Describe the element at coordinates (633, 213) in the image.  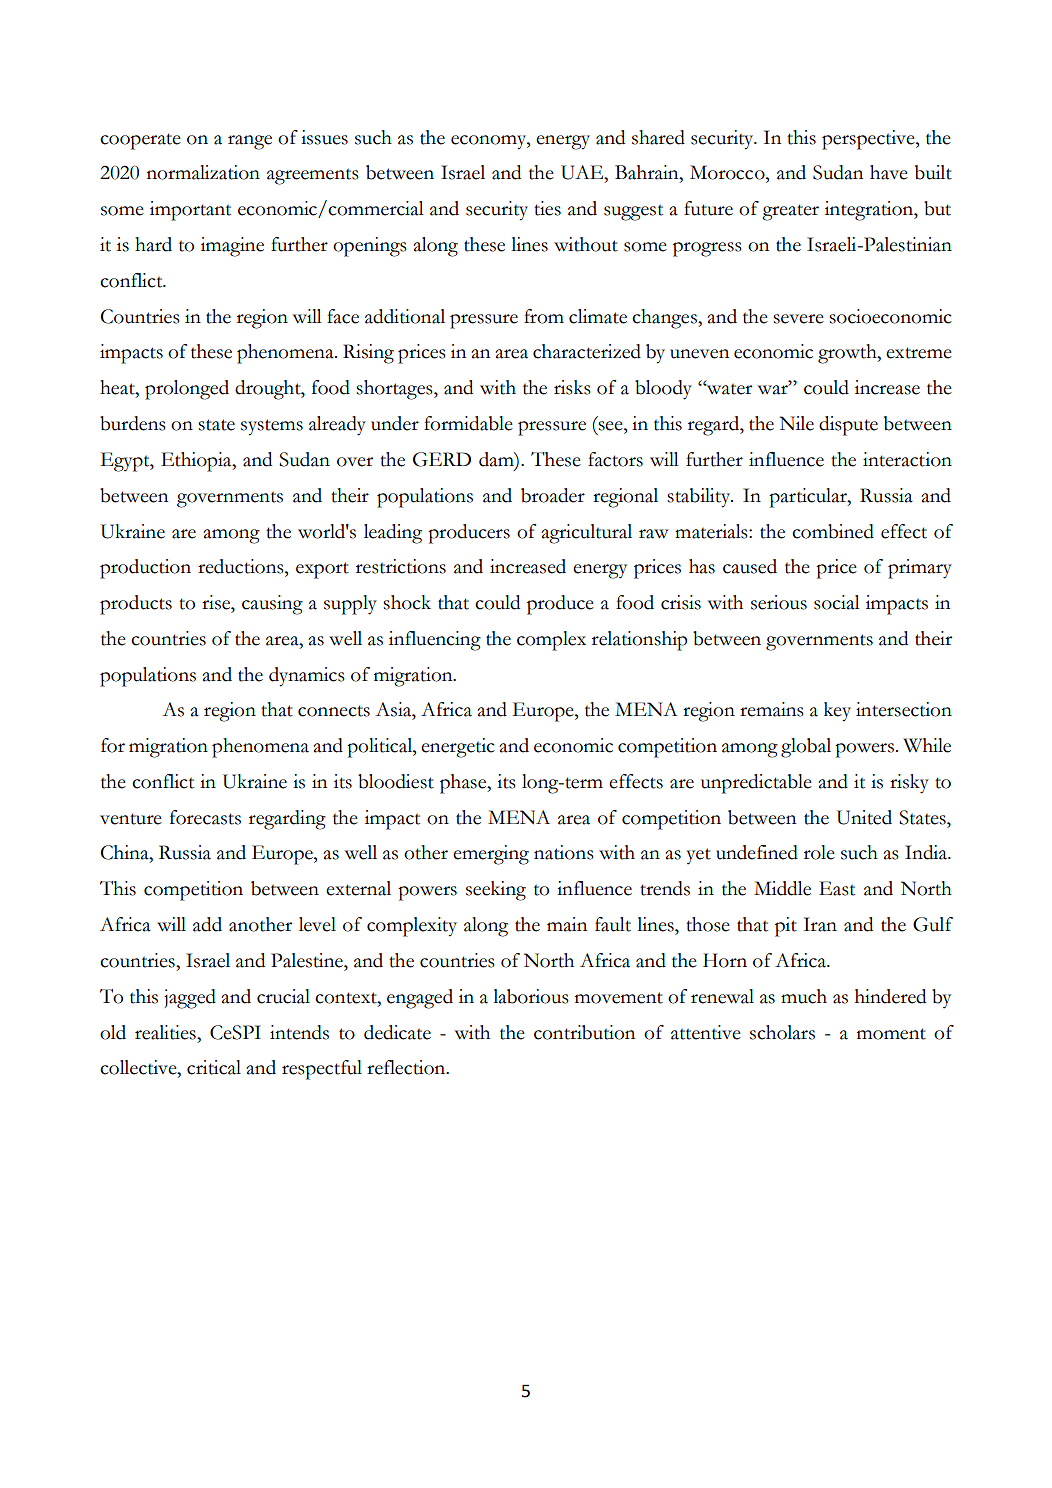
I see `suggest` at that location.
